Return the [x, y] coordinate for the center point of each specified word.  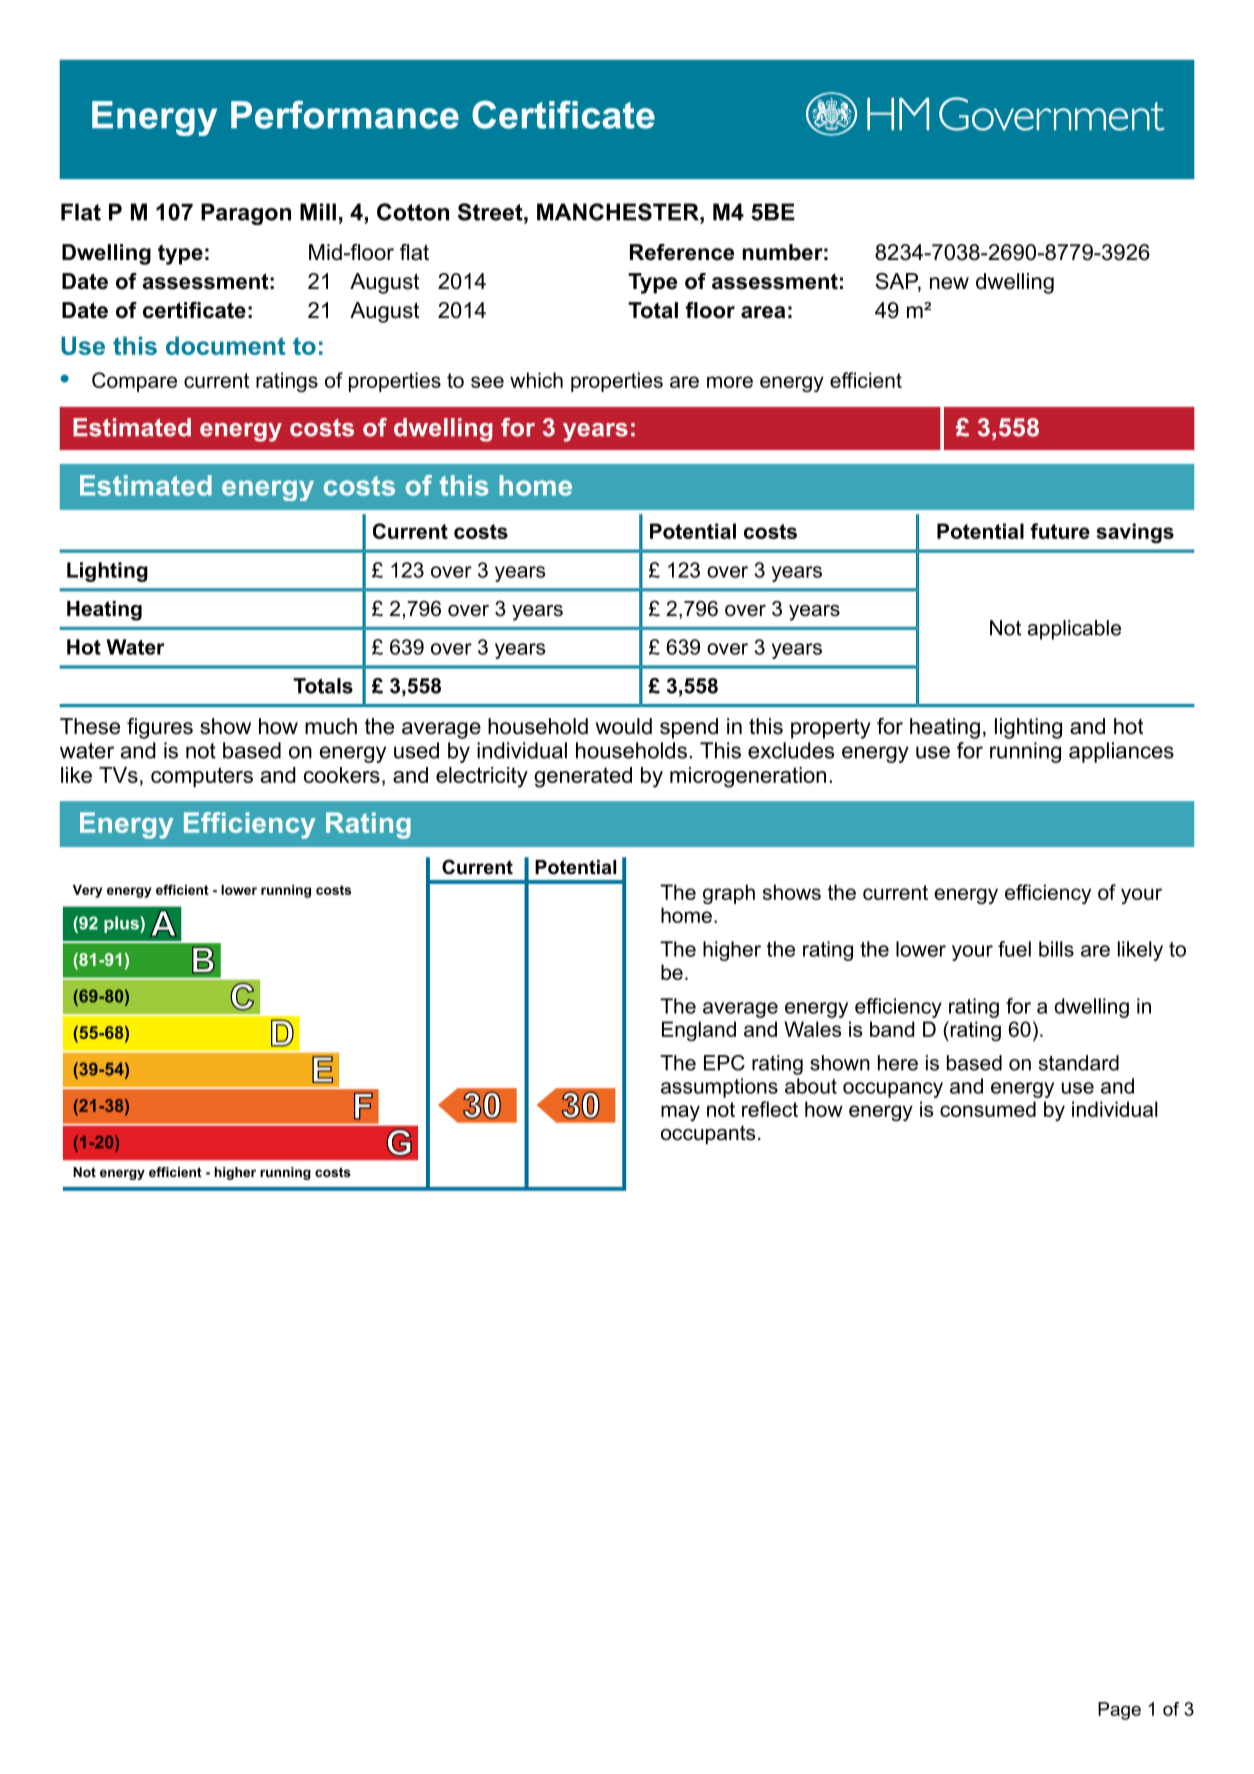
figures [160, 728]
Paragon [246, 214]
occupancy [893, 1090]
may [680, 1113]
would [624, 726]
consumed [988, 1109]
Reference [682, 252]
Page [1119, 1711]
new [949, 283]
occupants [708, 1134]
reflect [770, 1109]
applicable [1074, 630]
